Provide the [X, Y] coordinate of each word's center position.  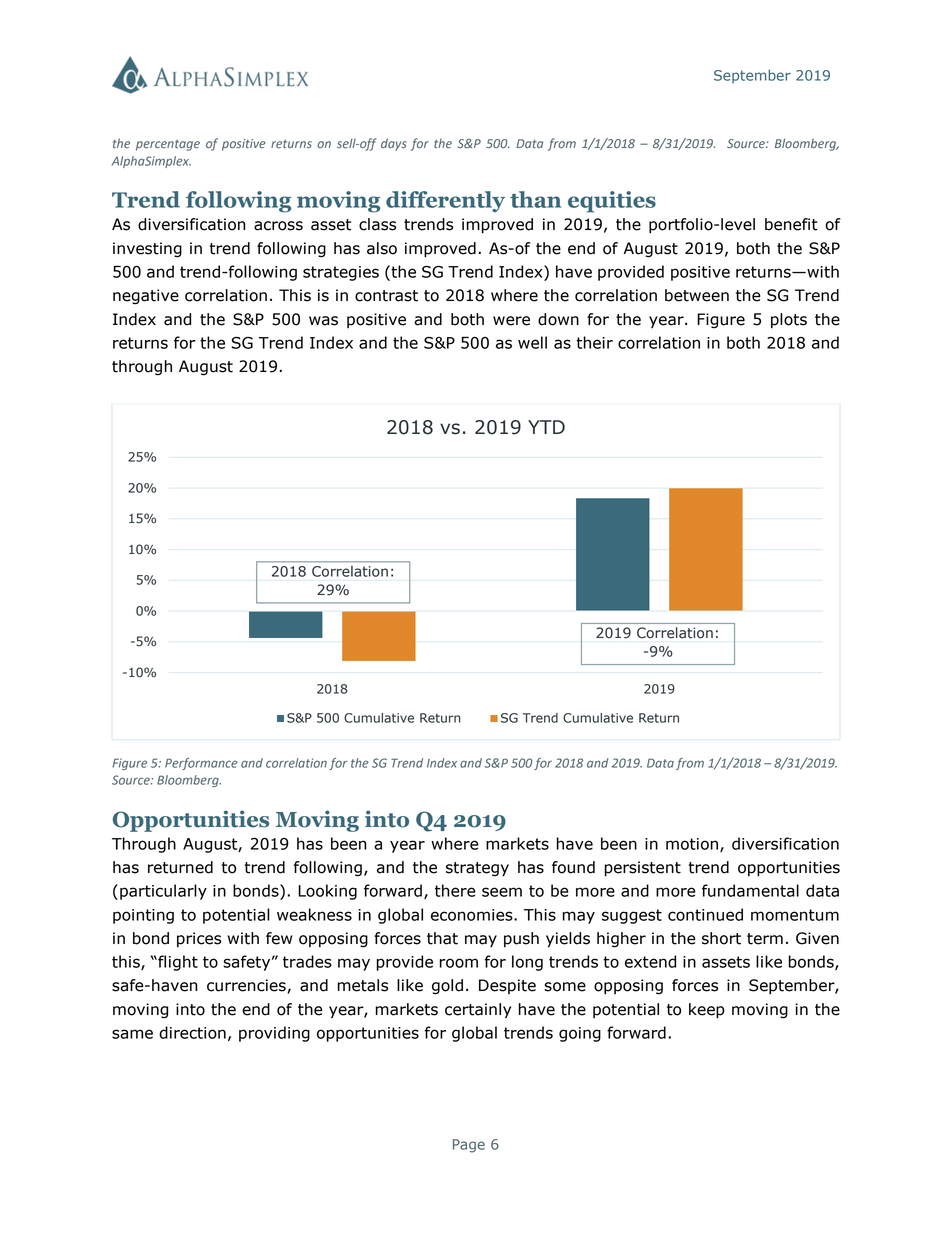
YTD [546, 427]
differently [445, 201]
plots [789, 320]
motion [692, 844]
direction [192, 1032]
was [323, 321]
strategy [477, 869]
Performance [201, 764]
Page [469, 1146]
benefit [791, 224]
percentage [168, 145]
